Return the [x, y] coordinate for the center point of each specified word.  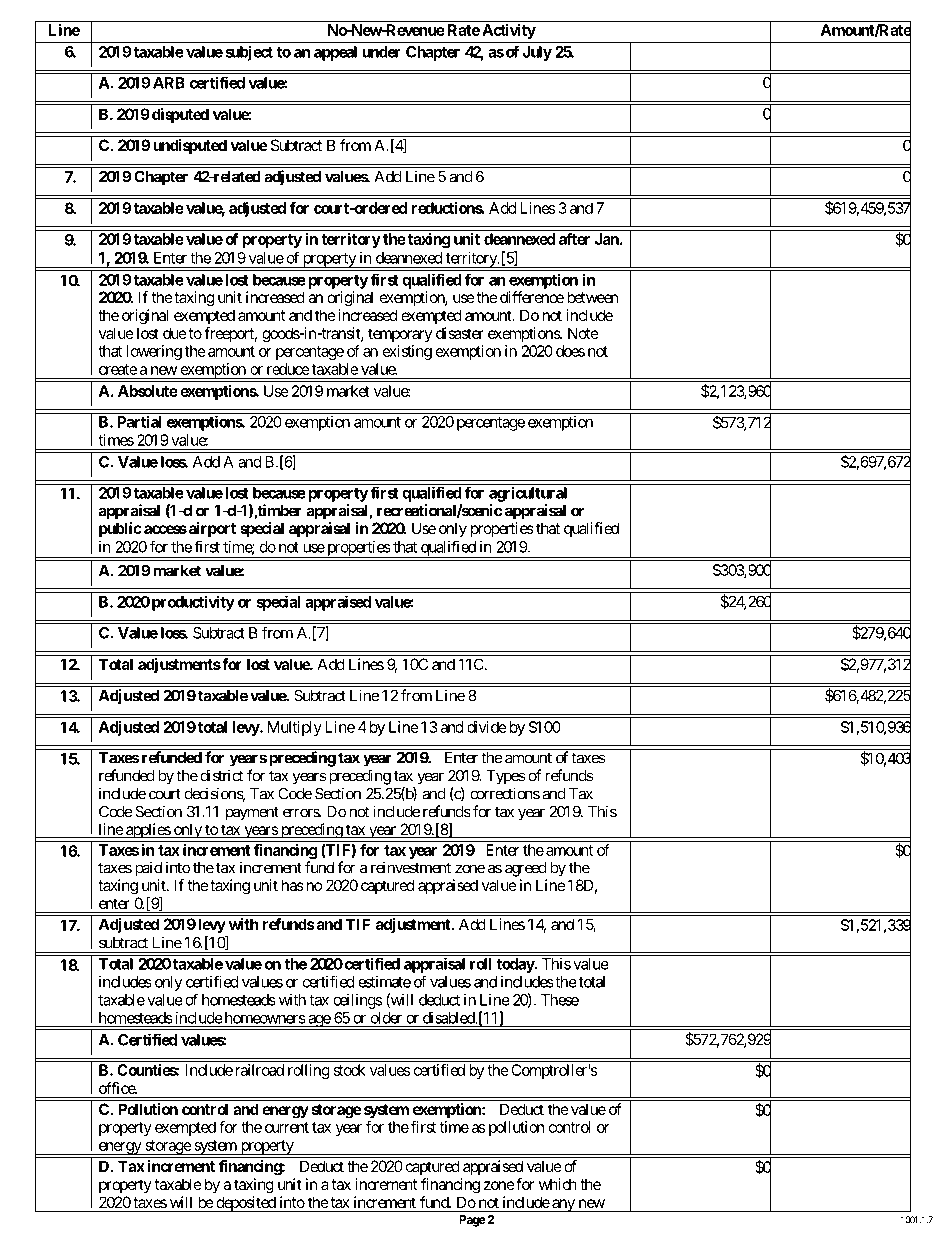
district [222, 775]
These [560, 1000]
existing [407, 352]
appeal [335, 53]
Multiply [295, 728]
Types [505, 777]
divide [487, 727]
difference [532, 297]
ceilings [357, 1001]
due [175, 333]
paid [148, 869]
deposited [245, 1204]
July [537, 53]
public [120, 530]
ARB [169, 83]
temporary [400, 335]
